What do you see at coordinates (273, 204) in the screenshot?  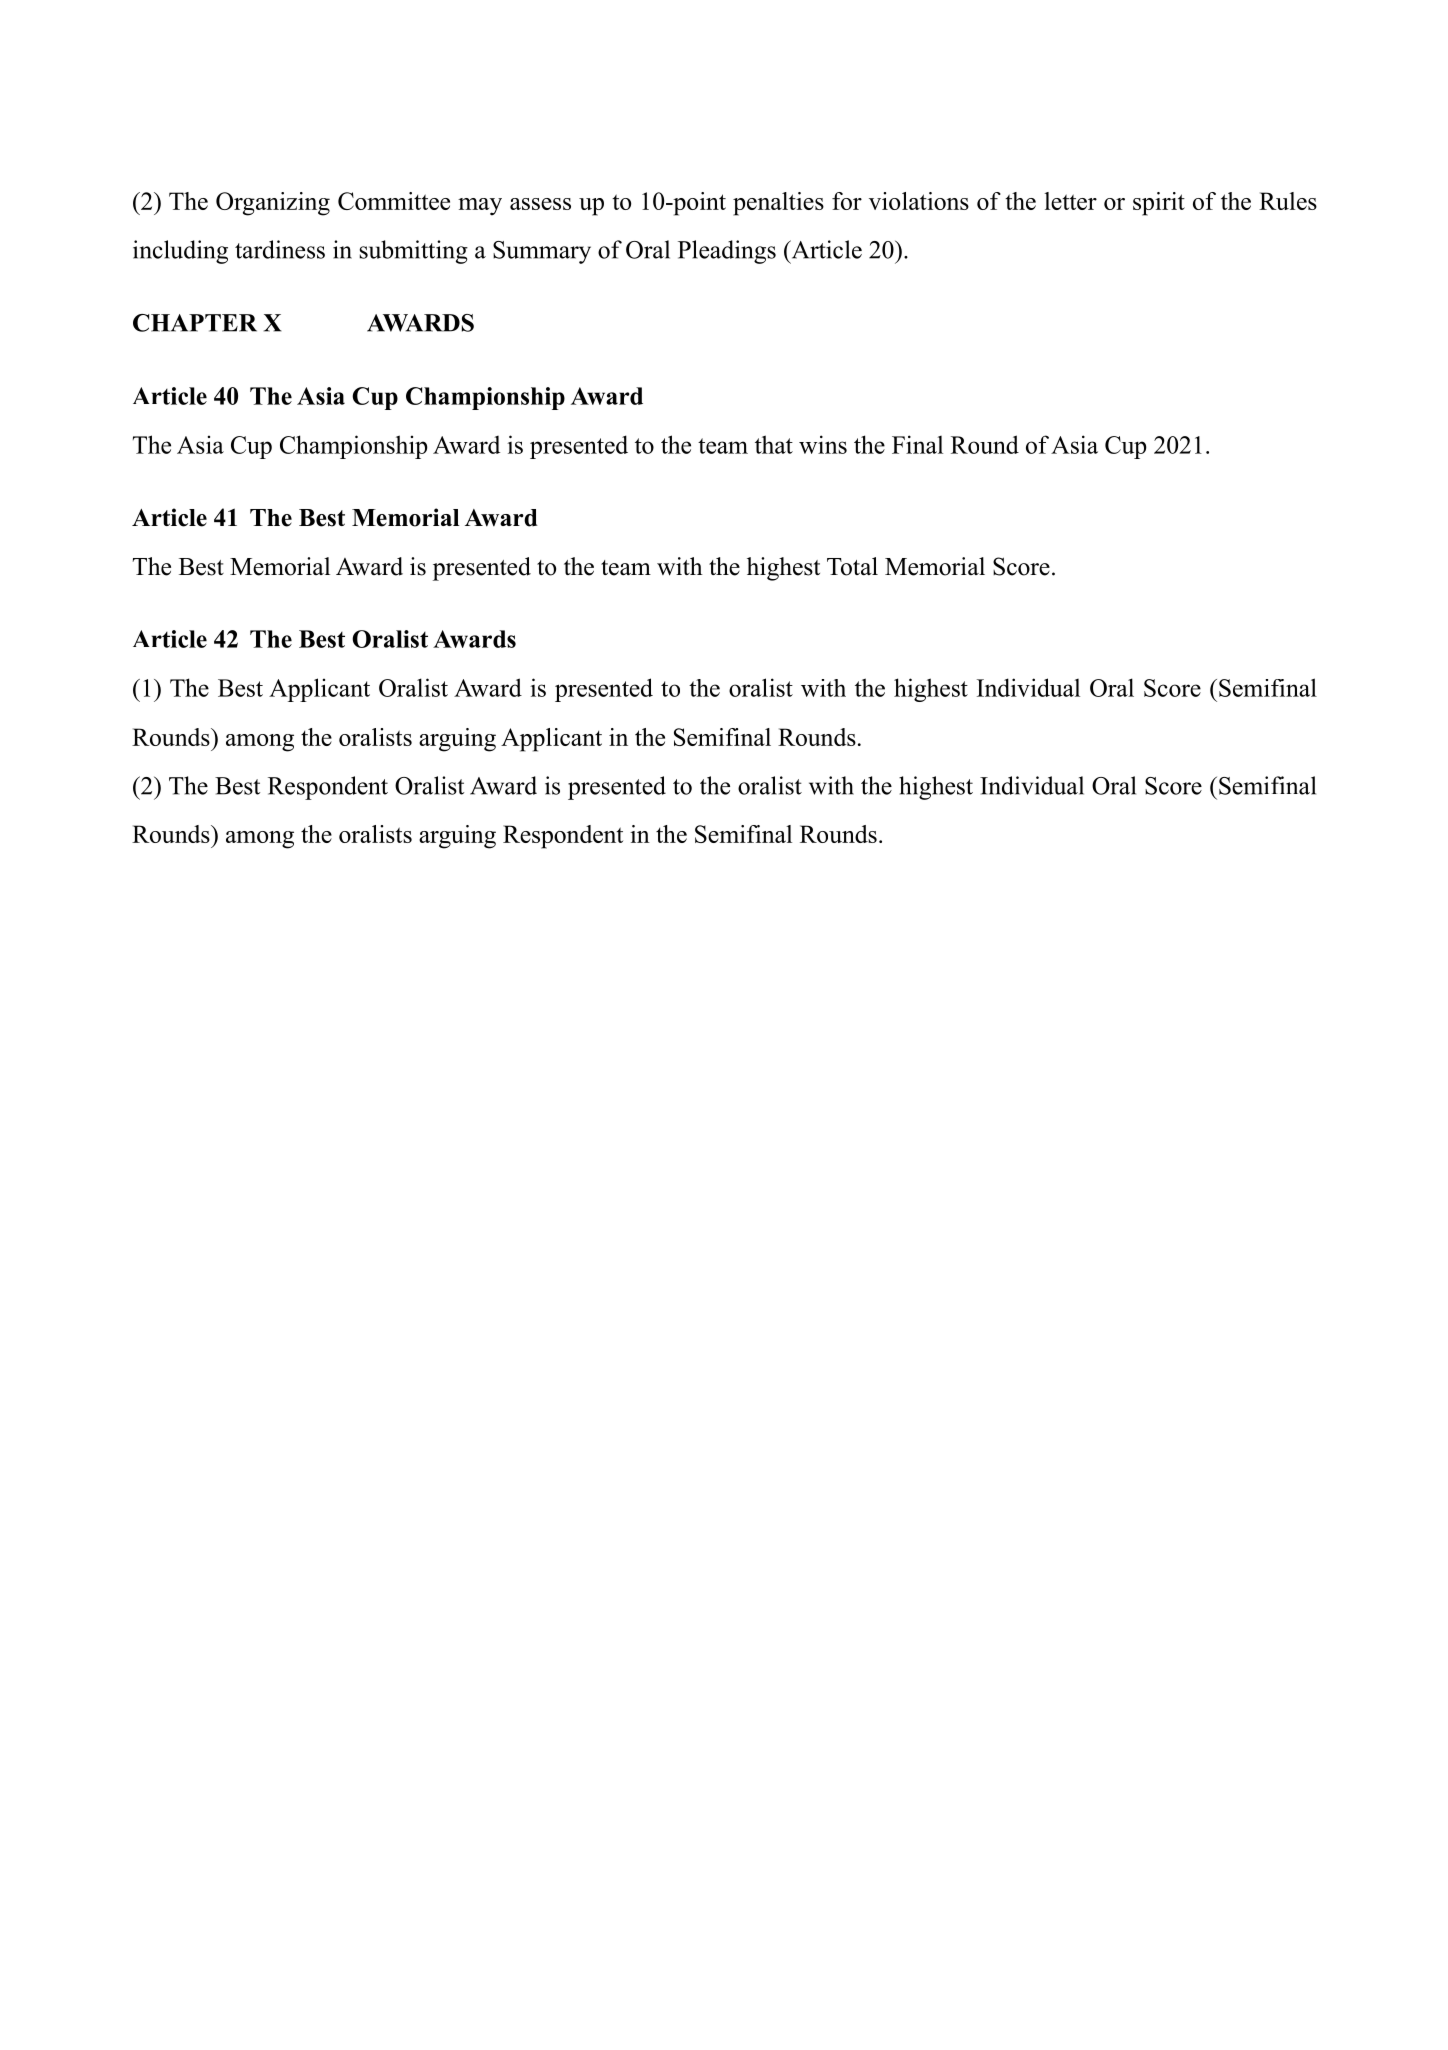 I see `Organizing` at bounding box center [273, 204].
